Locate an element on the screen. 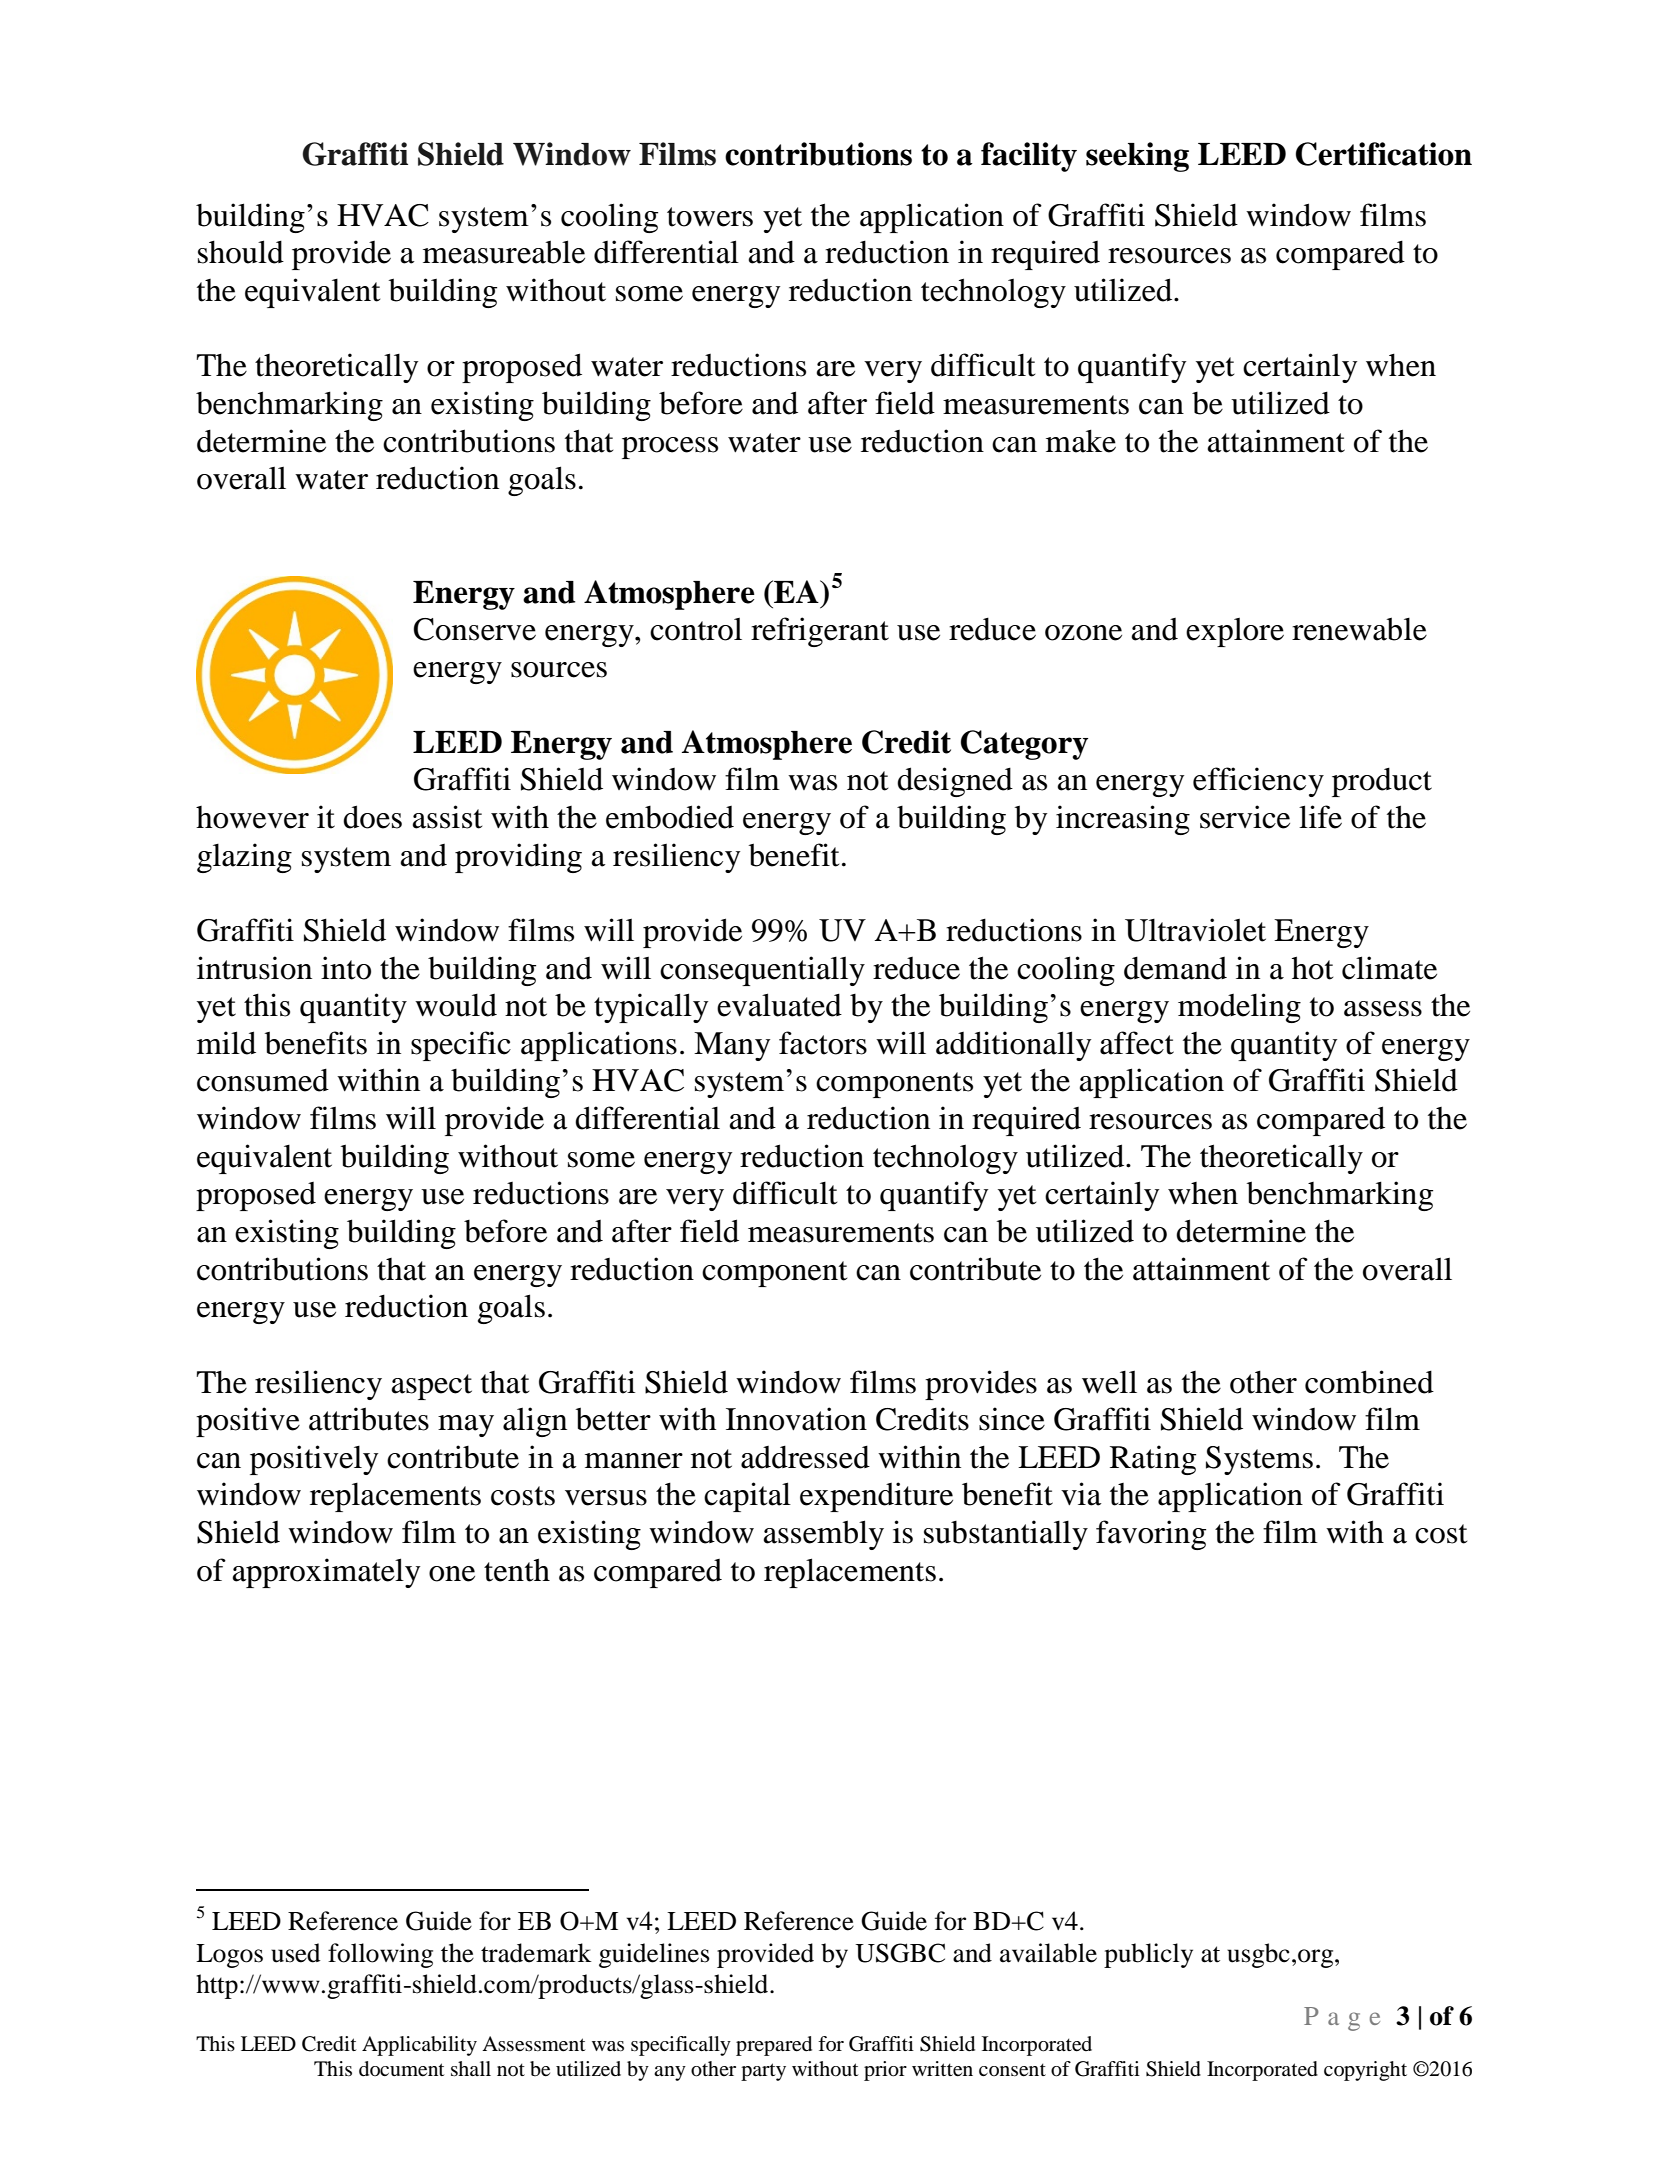 The image size is (1669, 2160). approximately is located at coordinates (326, 1573).
